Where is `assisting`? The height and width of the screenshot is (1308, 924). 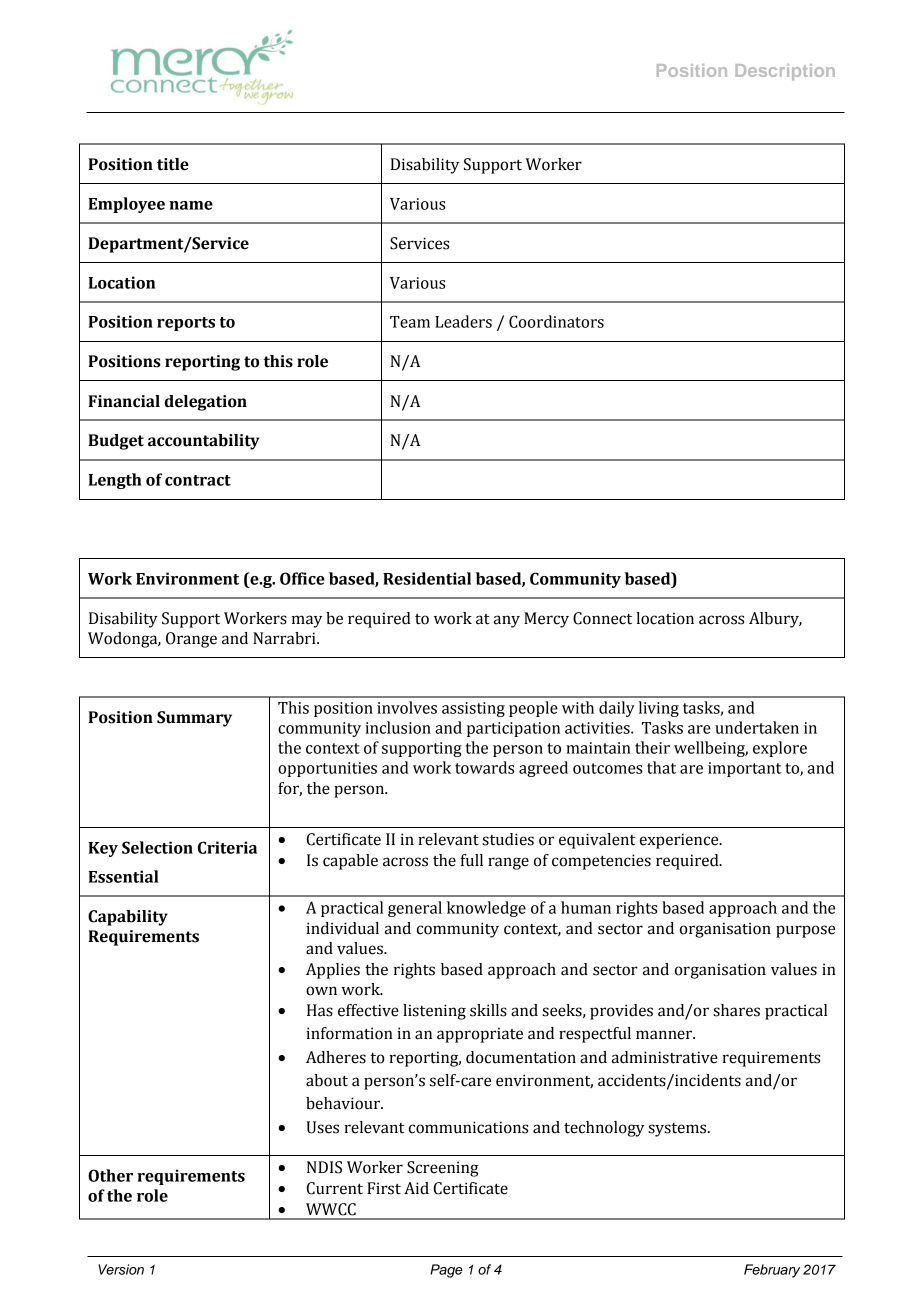
assisting is located at coordinates (473, 709).
